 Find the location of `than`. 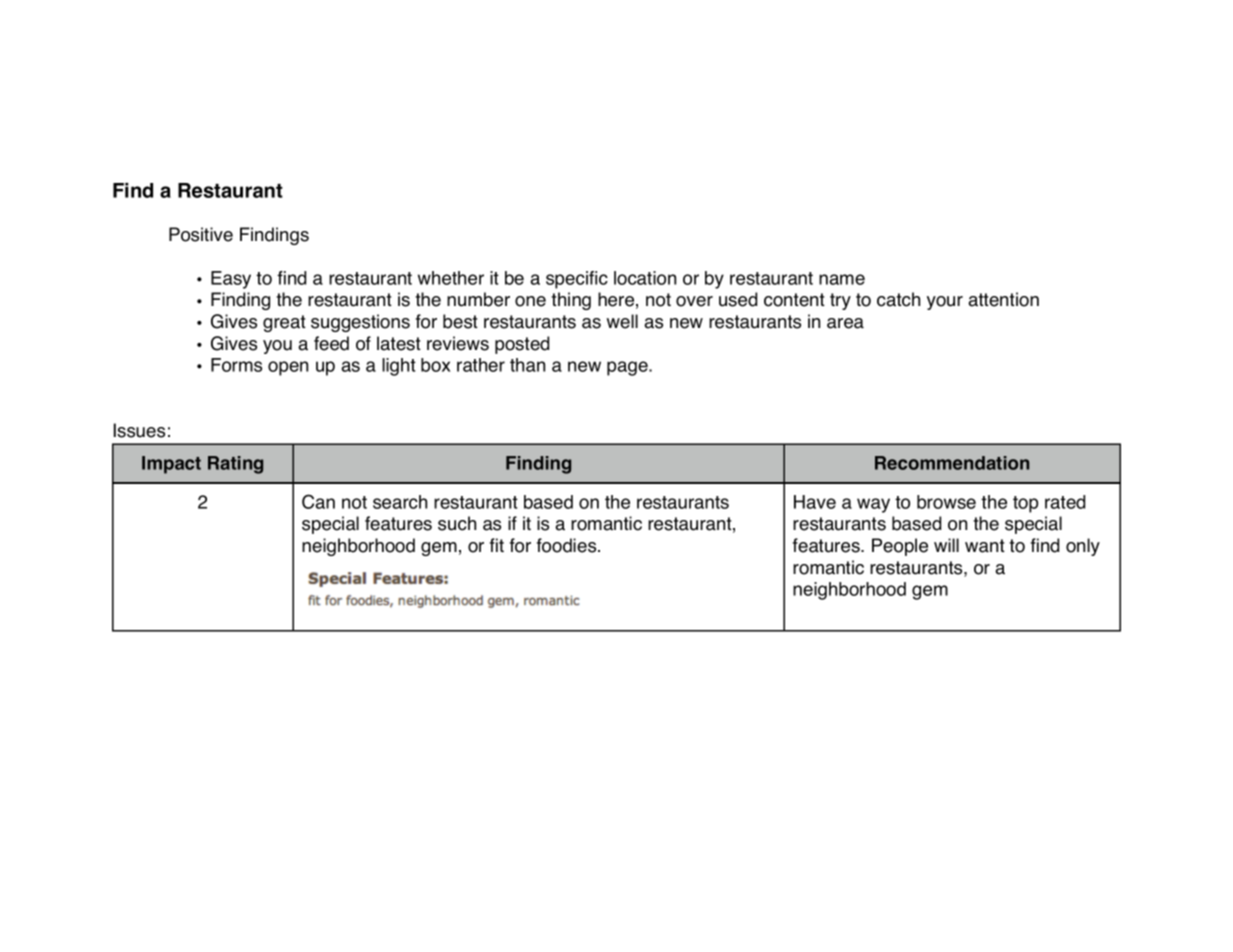

than is located at coordinates (527, 365).
